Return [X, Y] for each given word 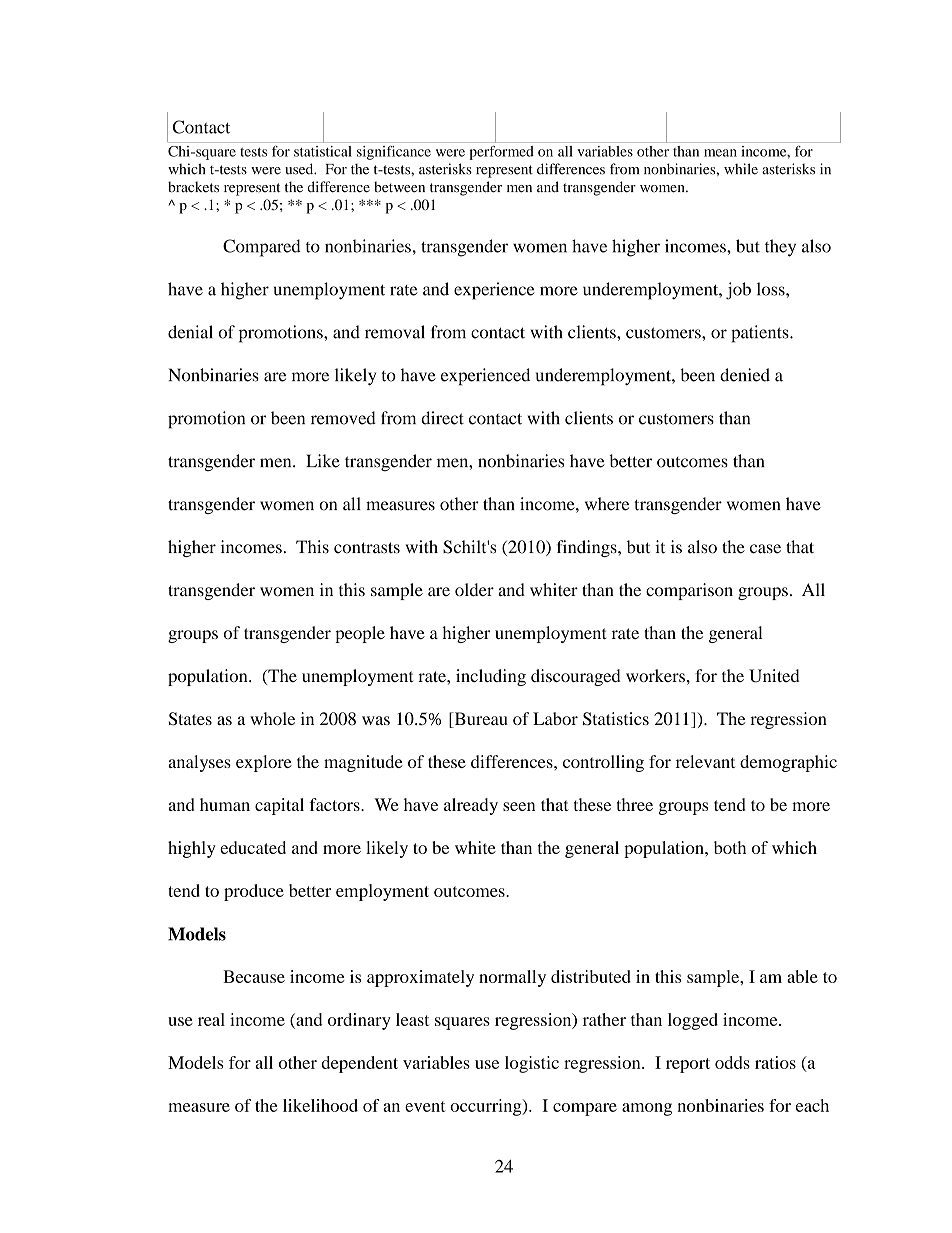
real [211, 1019]
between [399, 187]
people [360, 634]
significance [394, 153]
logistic [532, 1064]
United [774, 676]
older [474, 590]
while [741, 169]
